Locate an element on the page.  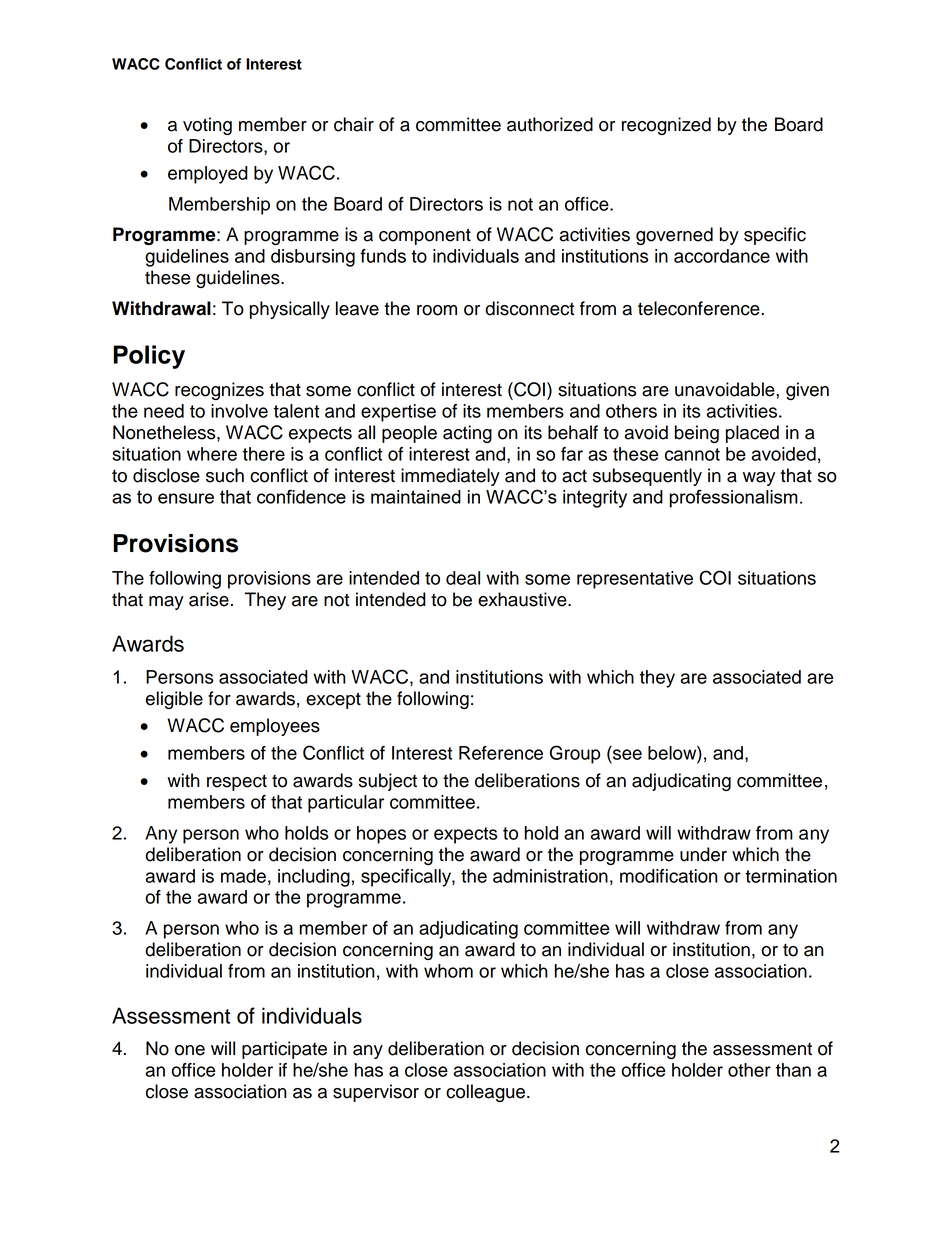
for is located at coordinates (219, 698).
